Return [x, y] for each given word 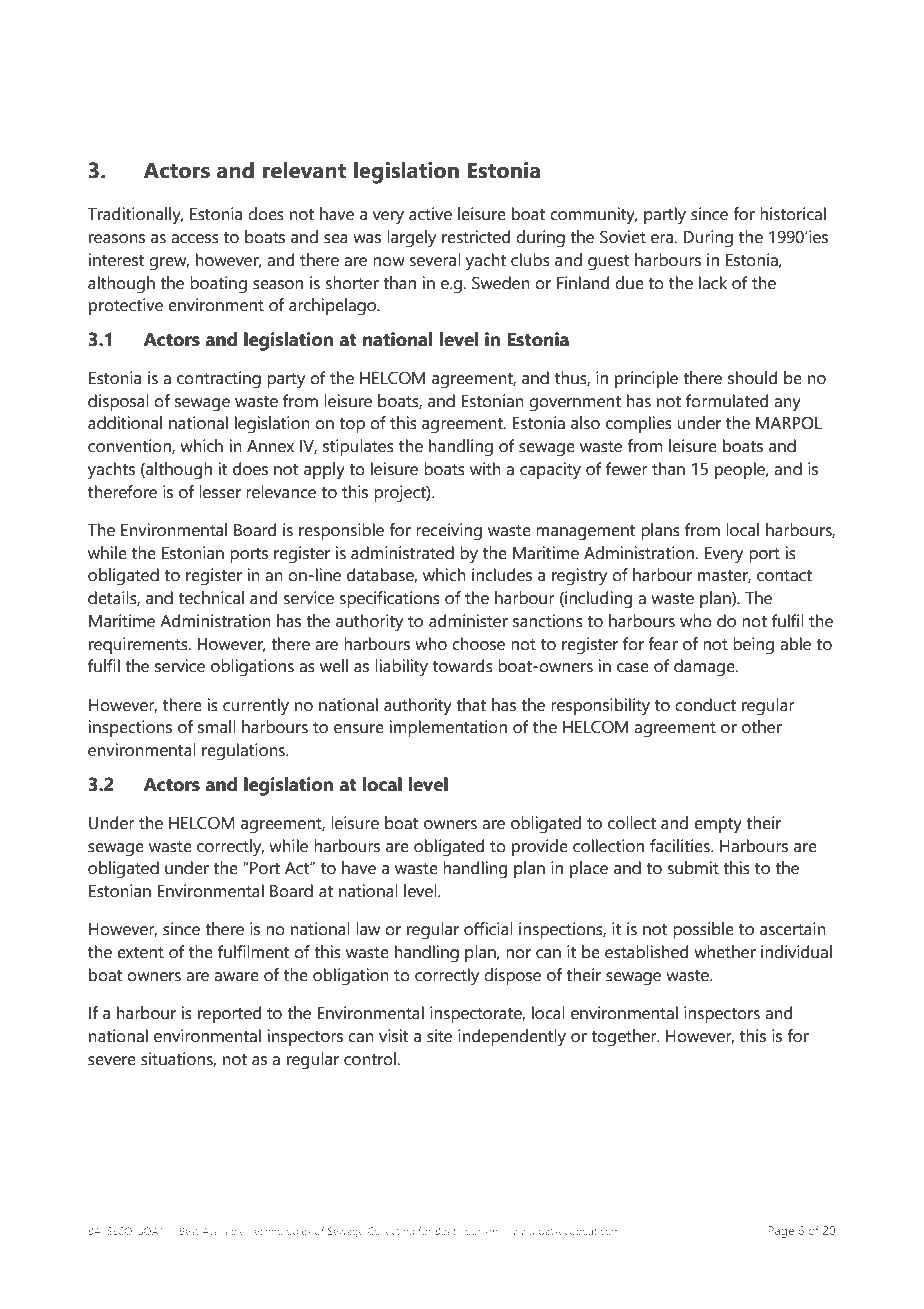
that [471, 705]
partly [665, 216]
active [430, 214]
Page [781, 1232]
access [195, 239]
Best [189, 1231]
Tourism [478, 1231]
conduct [705, 705]
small [217, 727]
